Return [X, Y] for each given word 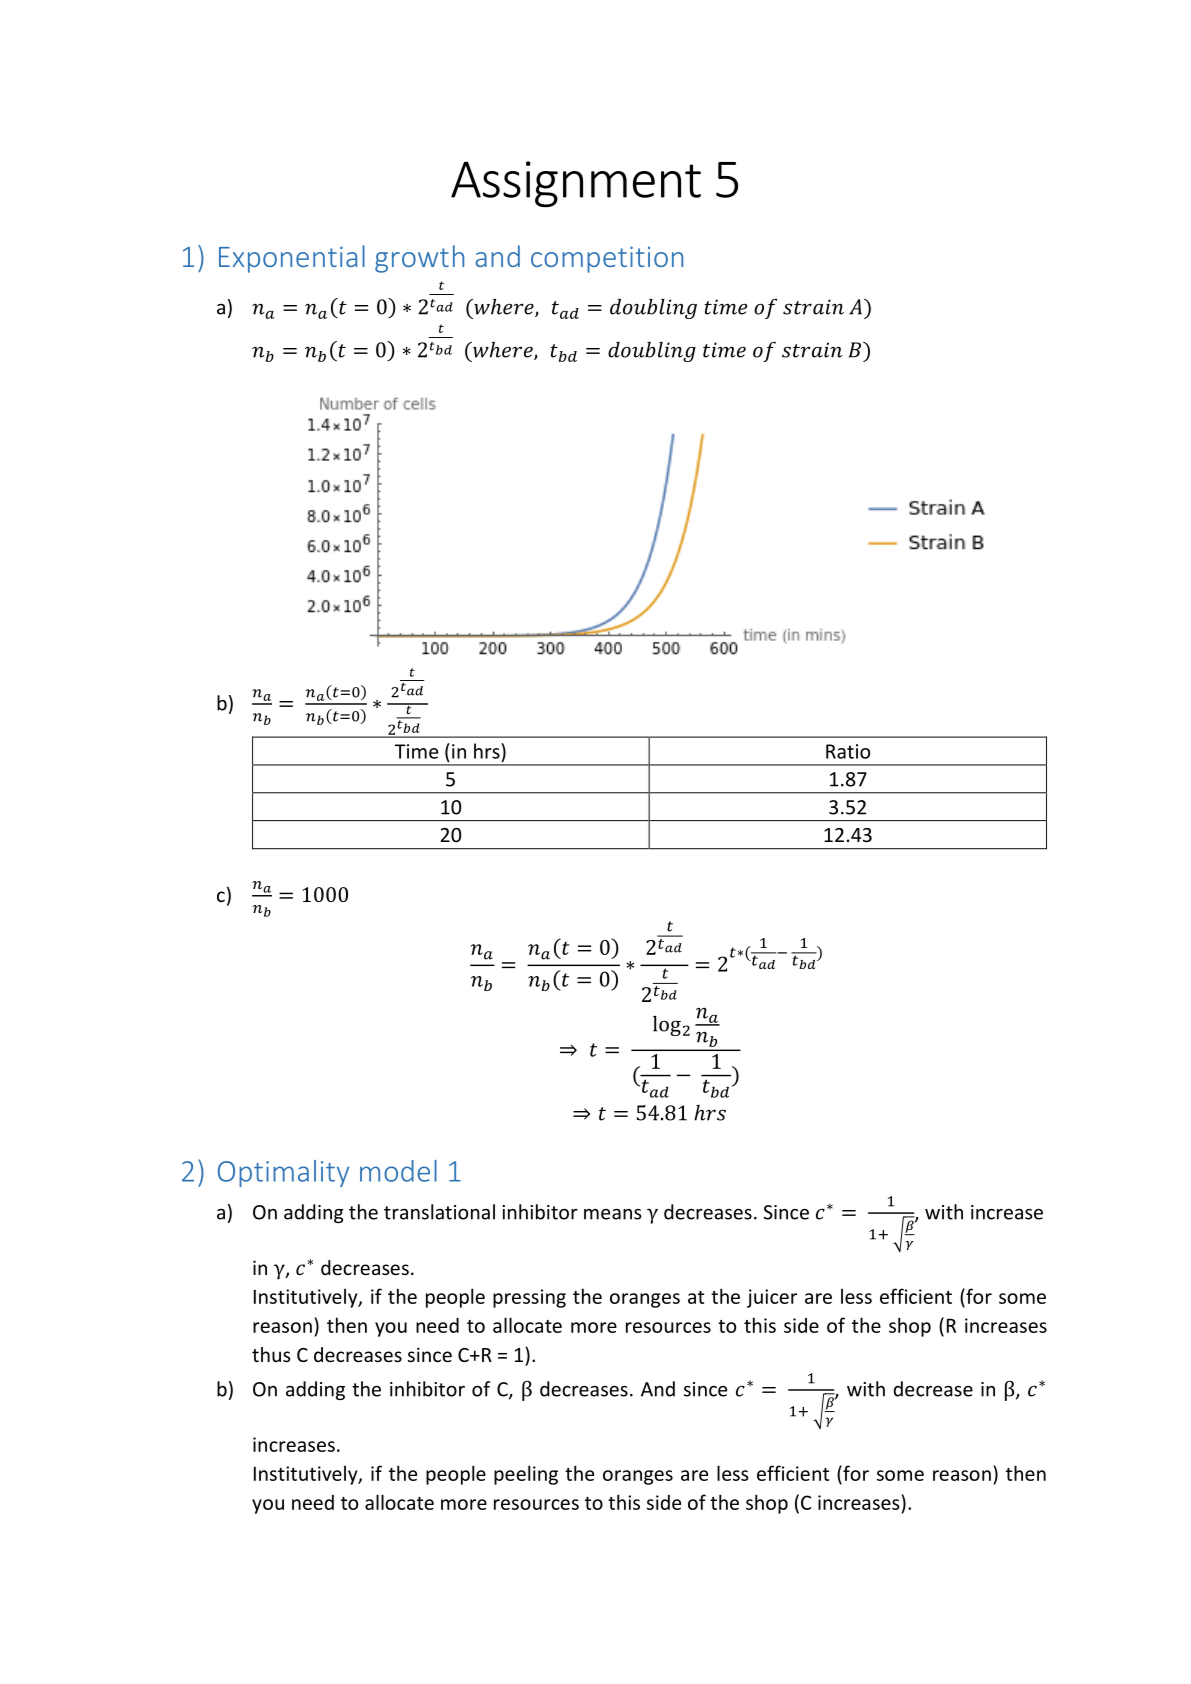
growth [419, 259]
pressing [529, 1298]
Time [416, 751]
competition [607, 259]
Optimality [283, 1173]
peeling [526, 1475]
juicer [772, 1298]
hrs [488, 751]
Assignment [576, 184]
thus [271, 1354]
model [398, 1171]
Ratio [848, 751]
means [613, 1214]
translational [439, 1212]
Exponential [292, 259]
